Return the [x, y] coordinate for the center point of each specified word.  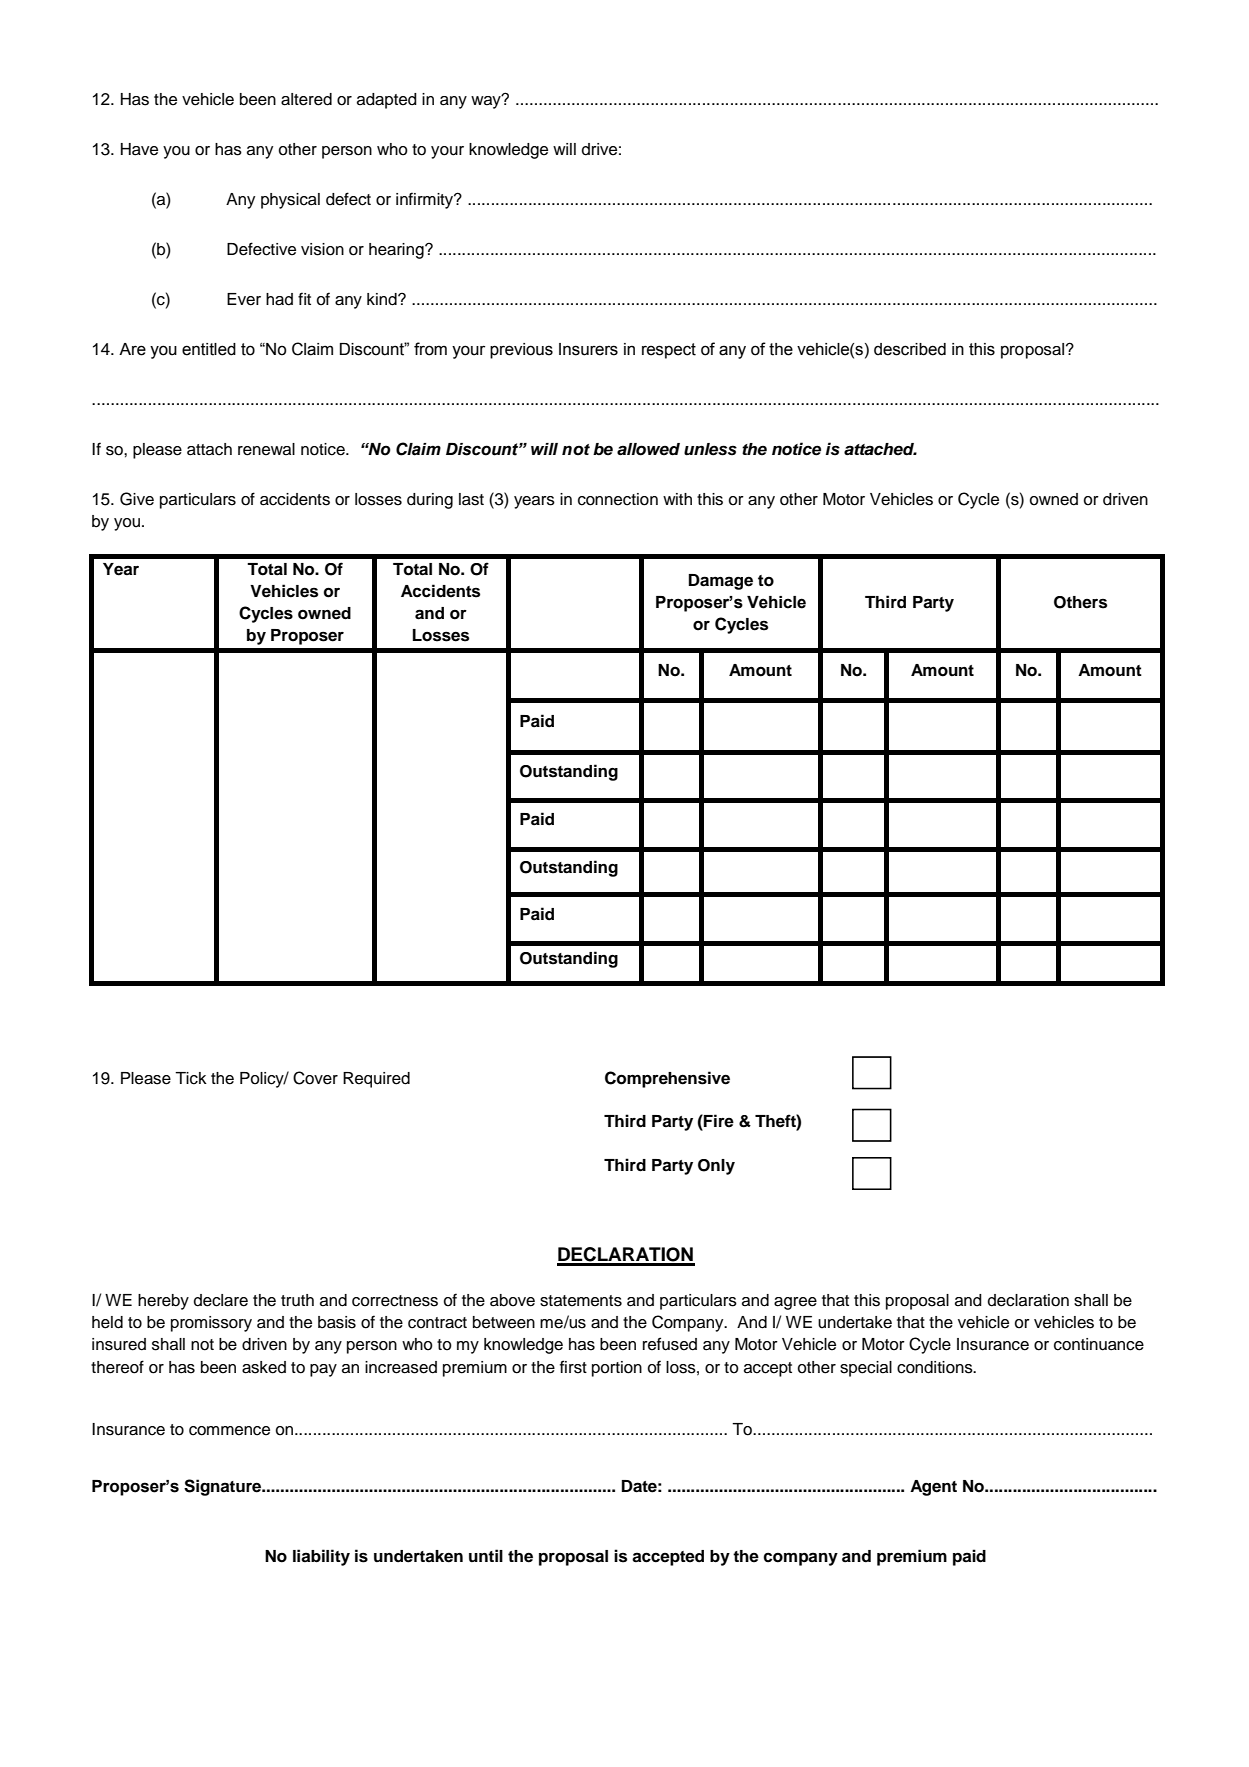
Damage [721, 582]
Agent [933, 1488]
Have [139, 149]
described [910, 349]
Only [716, 1167]
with [677, 499]
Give [137, 499]
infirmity [426, 200]
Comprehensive [667, 1079]
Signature [224, 1487]
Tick [191, 1078]
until [486, 1555]
